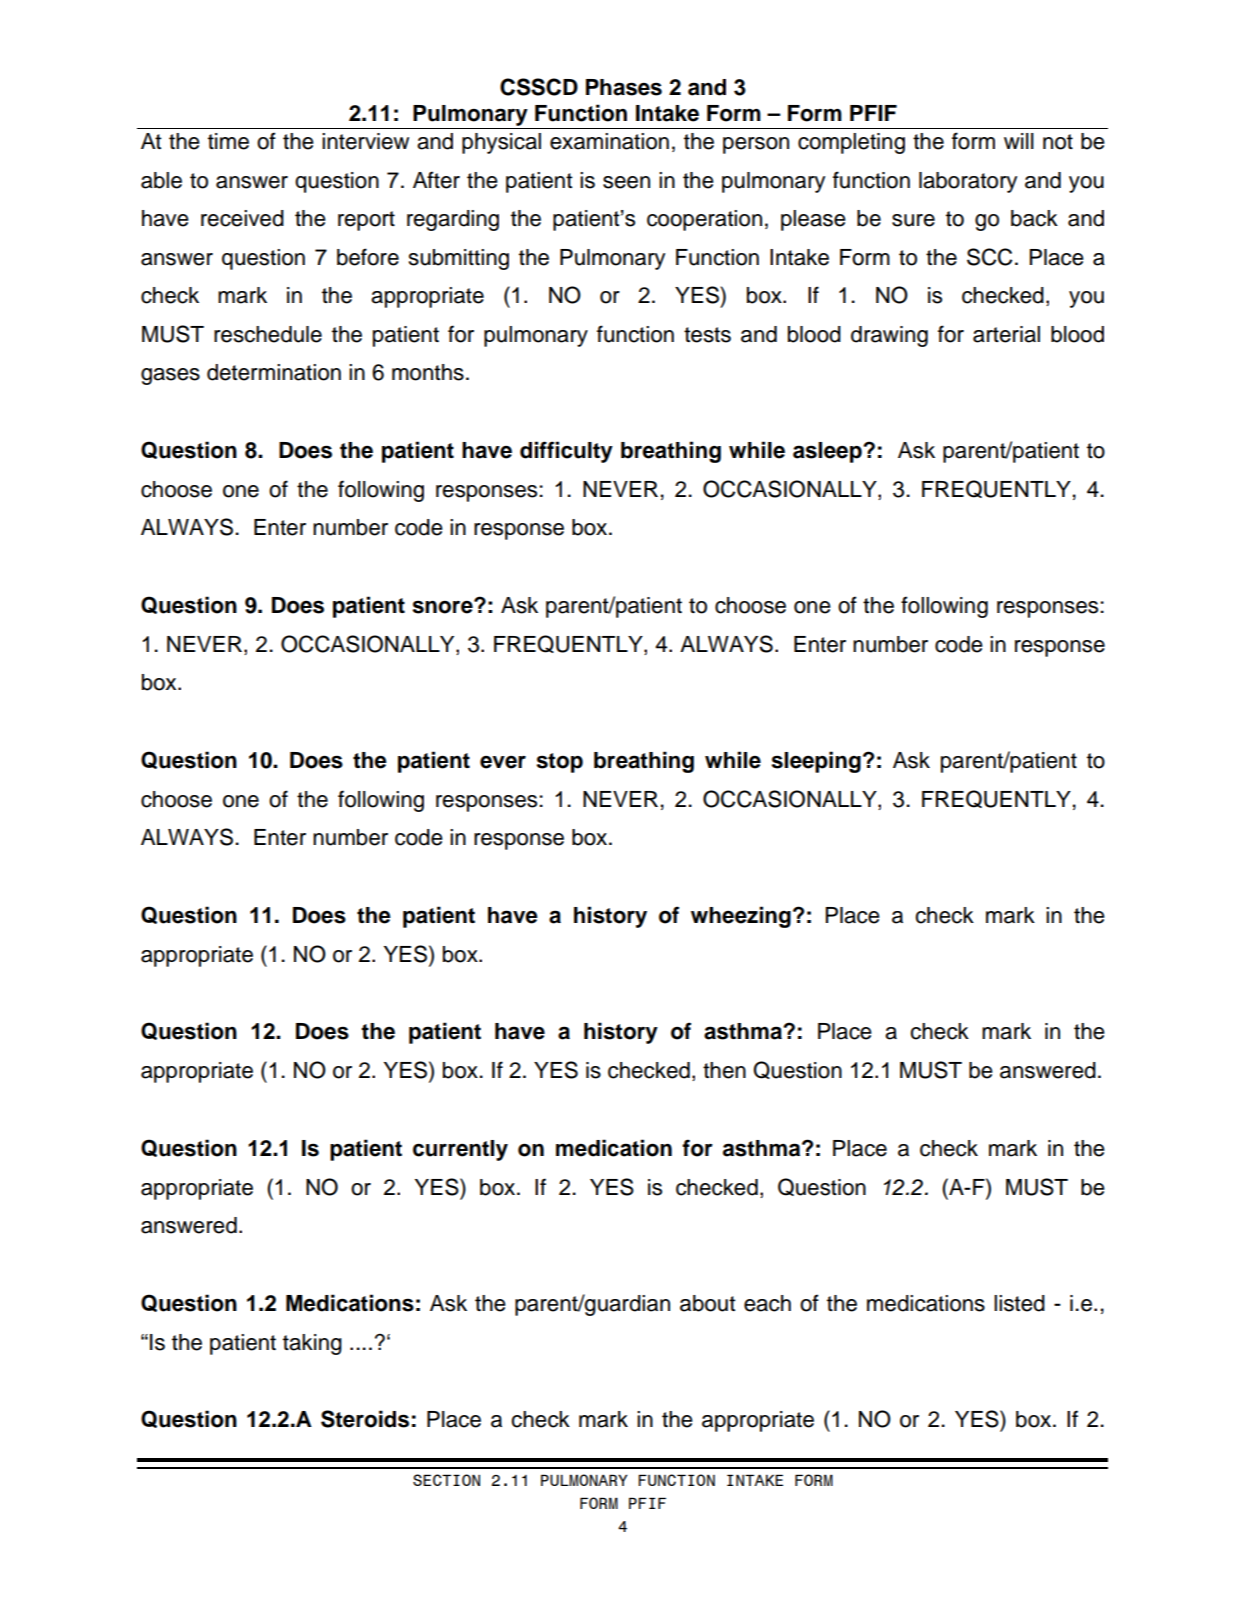 This screenshot has height=1612, width=1246. Describe the element at coordinates (365, 1419) in the screenshot. I see `Steroids` at that location.
